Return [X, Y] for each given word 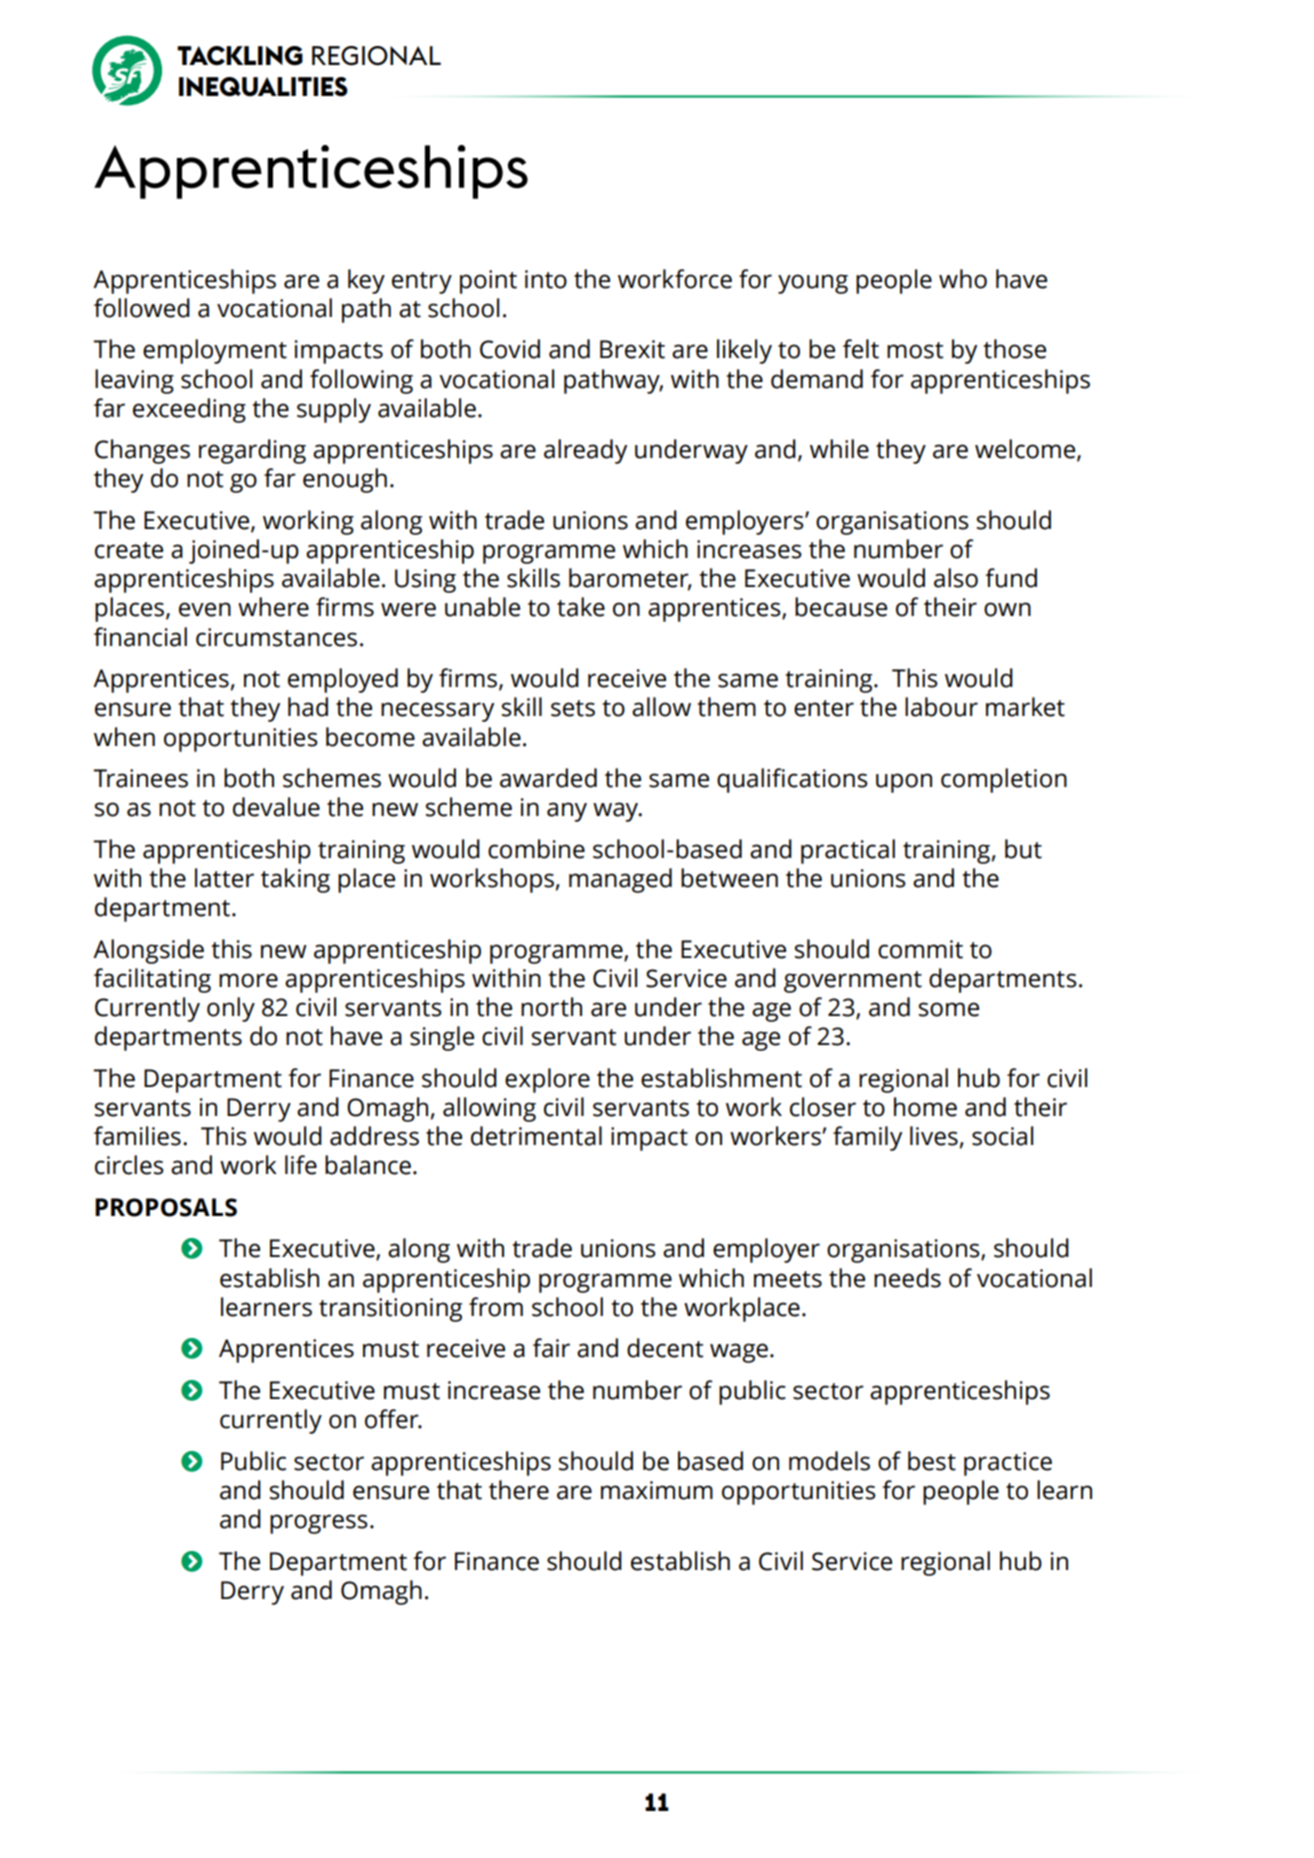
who [963, 279]
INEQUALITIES [263, 87]
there [519, 1490]
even [205, 609]
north [551, 1007]
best [932, 1461]
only [231, 1009]
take [581, 607]
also [956, 578]
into [546, 279]
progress [319, 1524]
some [949, 1009]
